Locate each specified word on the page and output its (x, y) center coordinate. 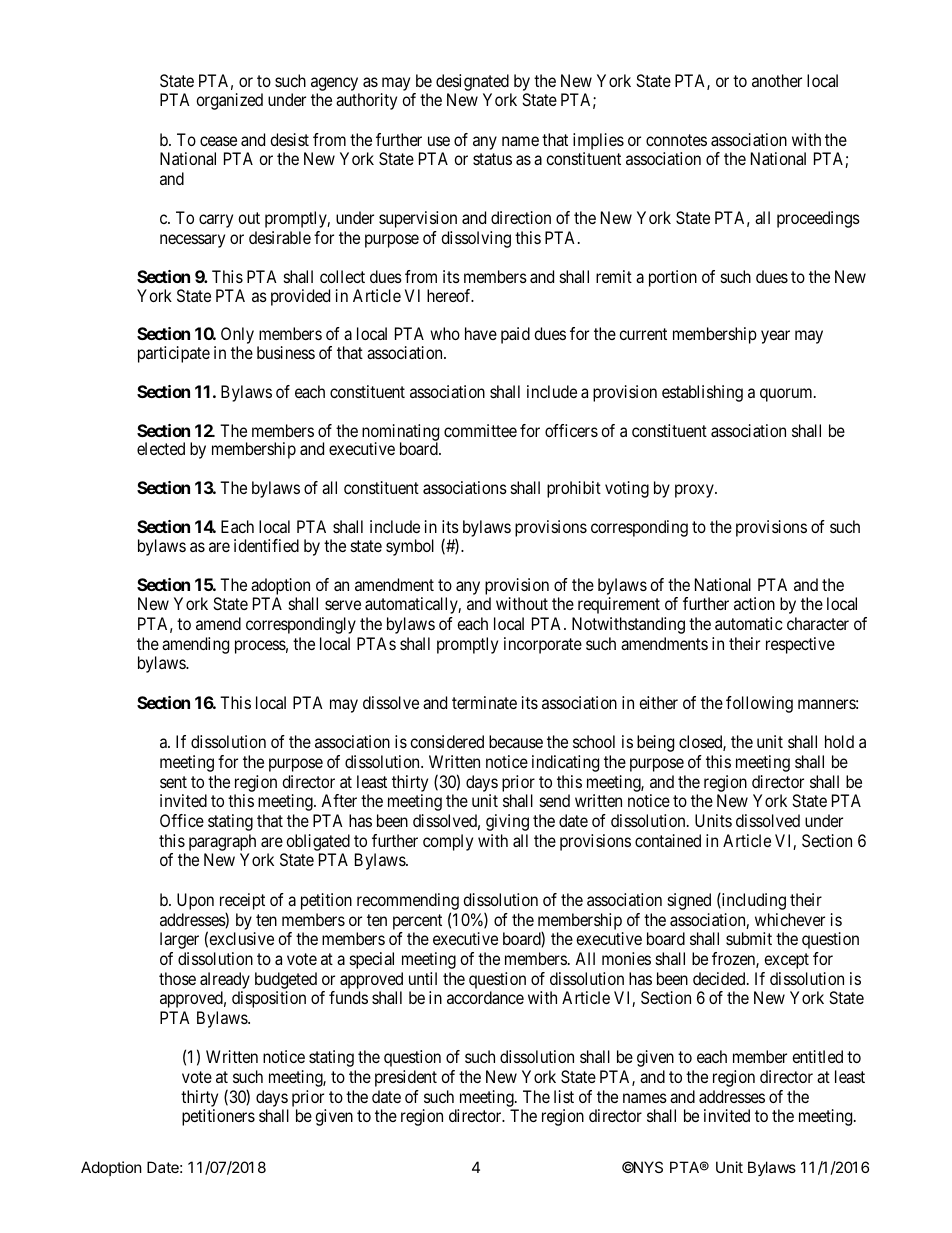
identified (266, 545)
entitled (817, 1056)
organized (229, 101)
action (754, 603)
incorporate (543, 645)
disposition (269, 999)
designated (472, 82)
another (777, 80)
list (564, 1096)
